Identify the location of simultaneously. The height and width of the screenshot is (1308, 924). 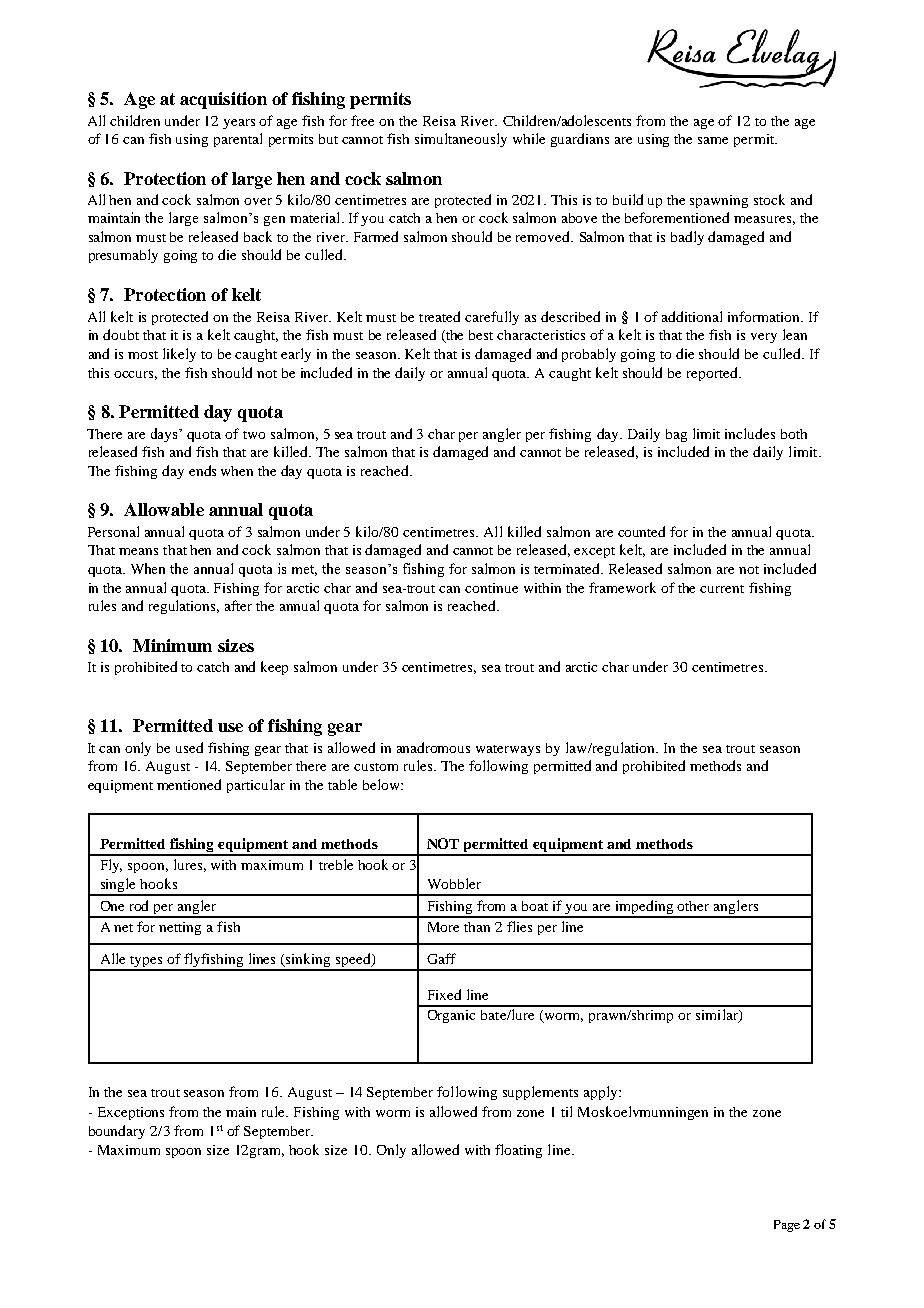
(461, 140).
